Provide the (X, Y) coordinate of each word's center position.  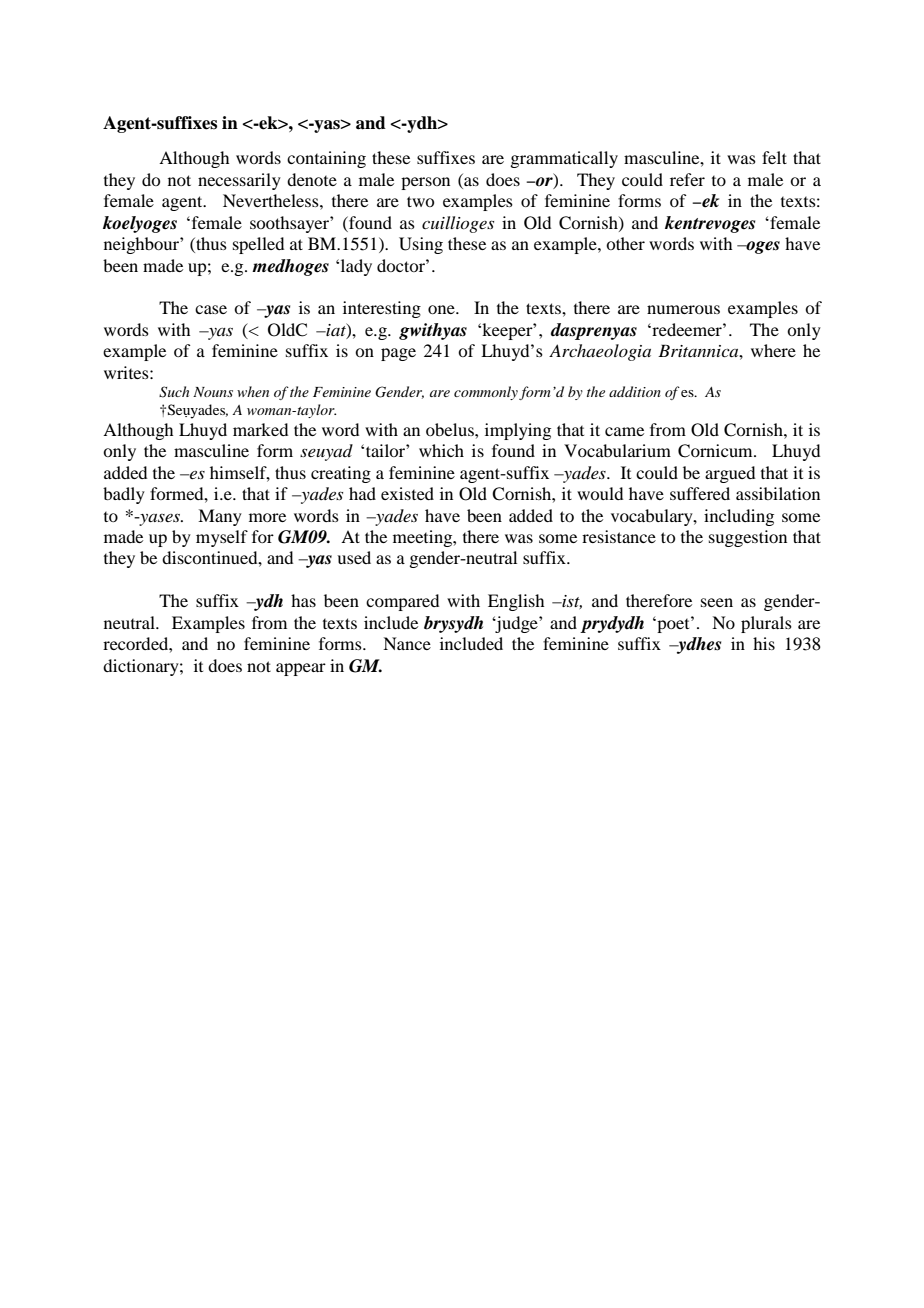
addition (635, 391)
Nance (407, 643)
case (211, 309)
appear (301, 669)
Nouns (213, 392)
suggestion (748, 538)
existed (407, 493)
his (764, 643)
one (442, 309)
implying (518, 431)
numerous (683, 309)
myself (222, 538)
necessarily (239, 181)
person (425, 183)
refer (687, 179)
